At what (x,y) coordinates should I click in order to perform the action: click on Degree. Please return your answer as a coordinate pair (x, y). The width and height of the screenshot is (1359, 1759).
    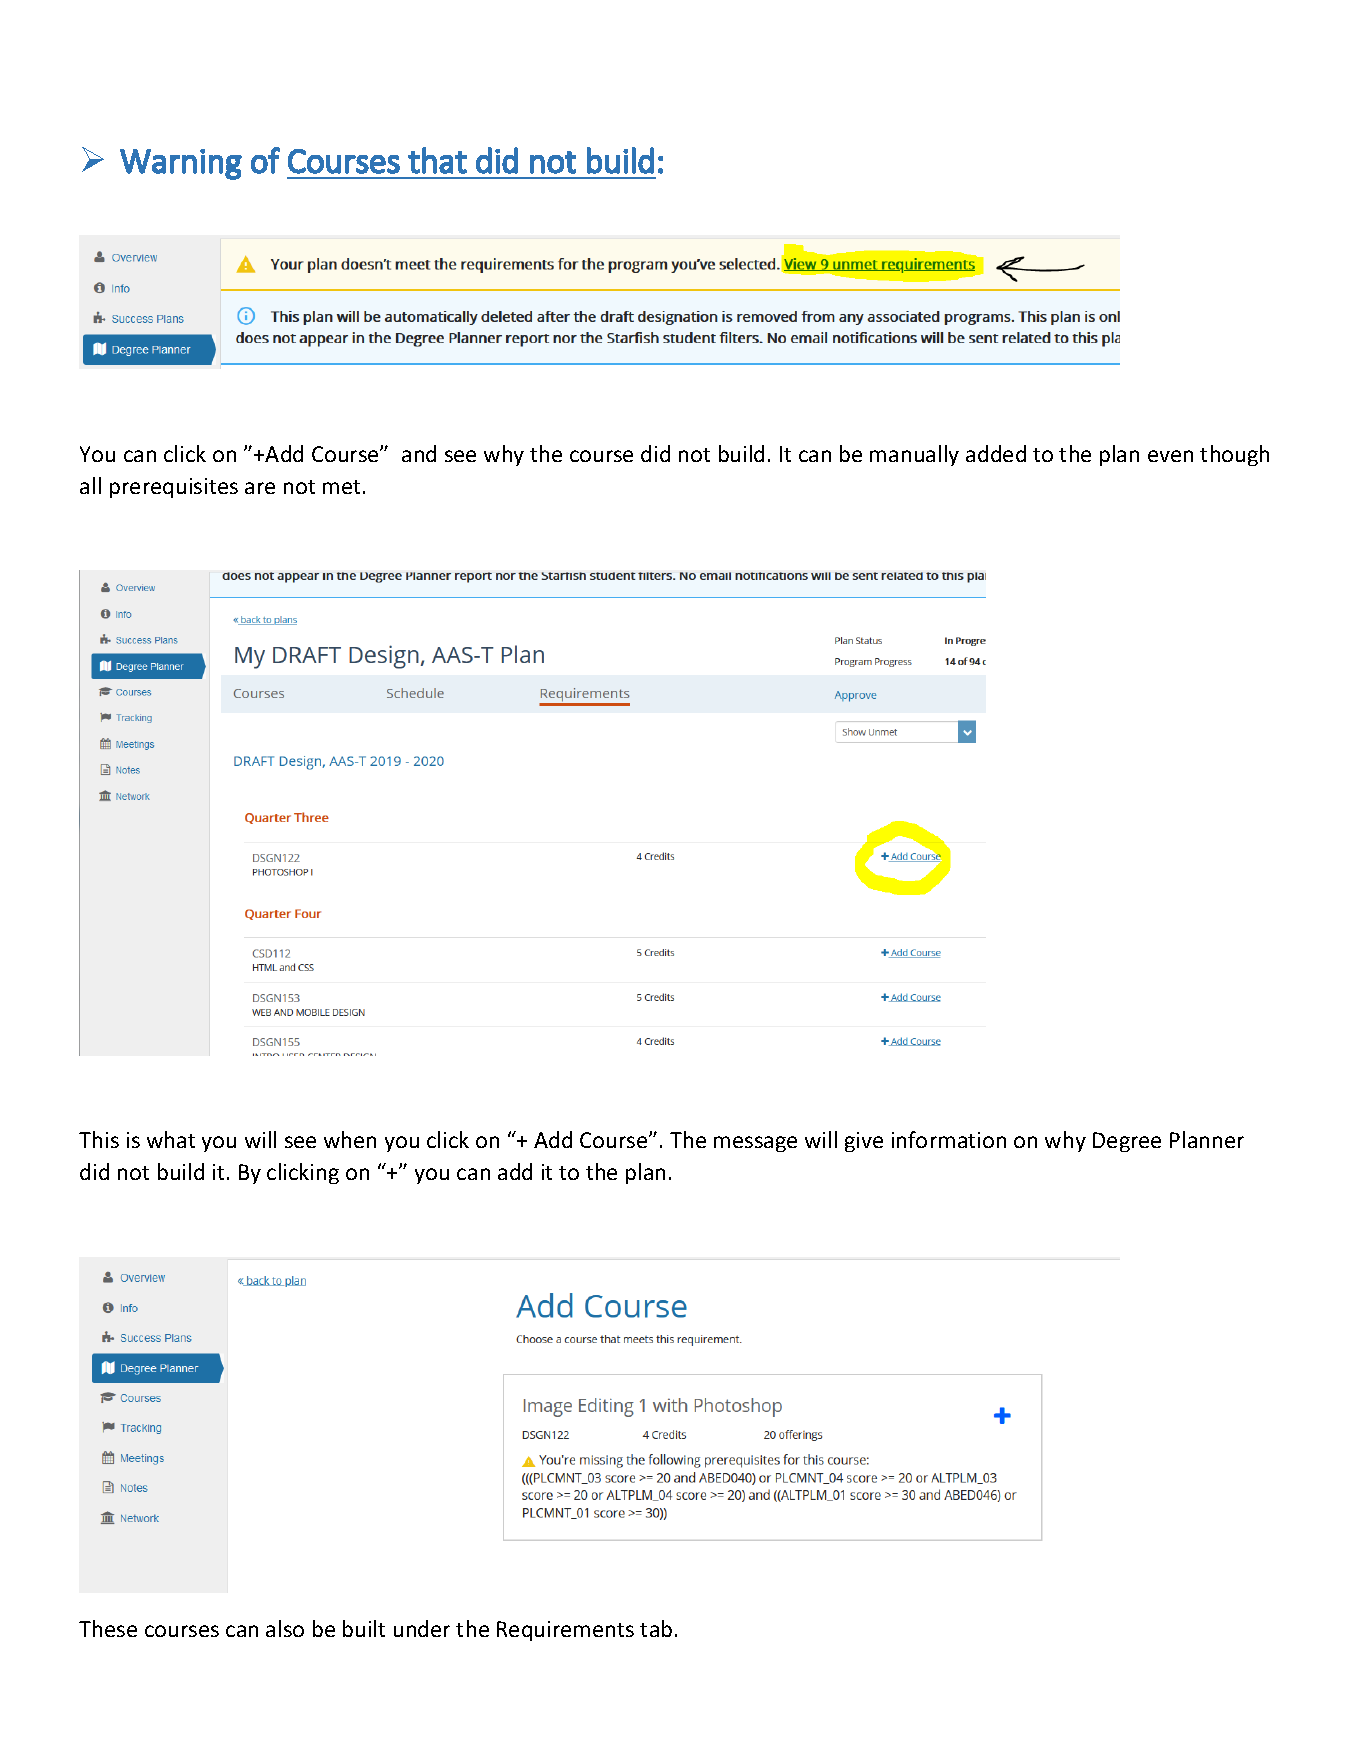
    Looking at the image, I should click on (1127, 1142).
